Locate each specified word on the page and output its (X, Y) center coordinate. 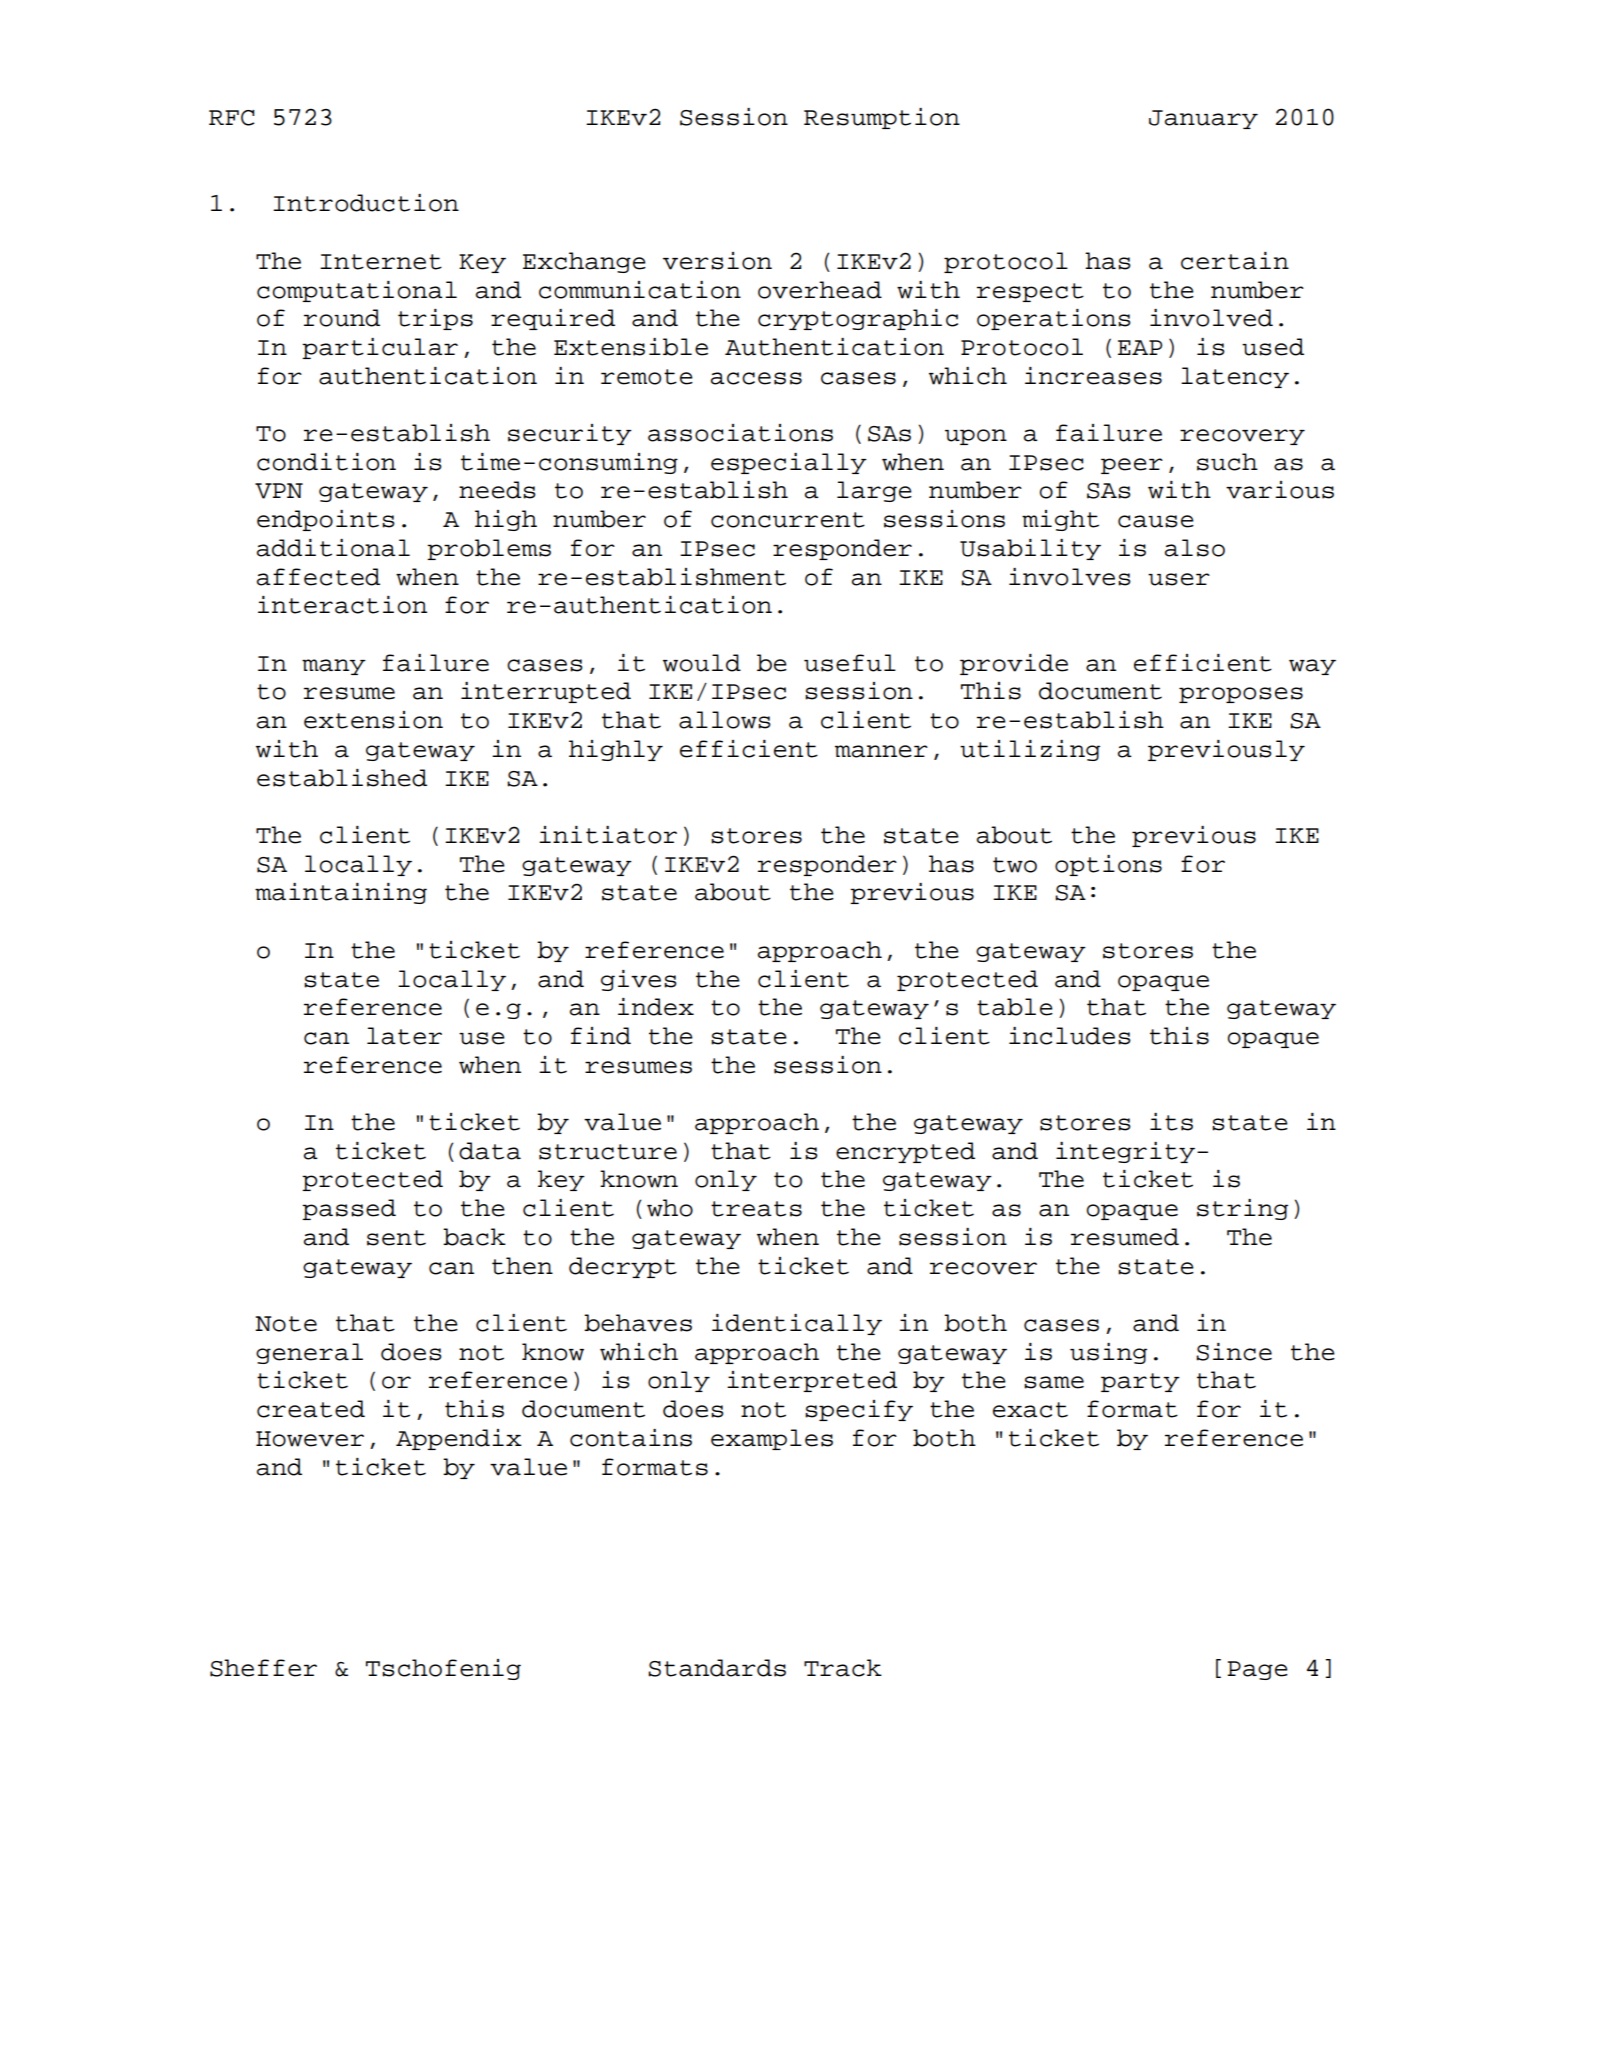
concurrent (788, 520)
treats (756, 1209)
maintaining (341, 893)
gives (639, 980)
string (1242, 1209)
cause (1156, 521)
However (310, 1439)
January (1203, 119)
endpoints (326, 520)
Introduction (366, 203)
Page (1257, 1670)
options (1108, 865)
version (717, 261)
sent (396, 1238)
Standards (717, 1668)
